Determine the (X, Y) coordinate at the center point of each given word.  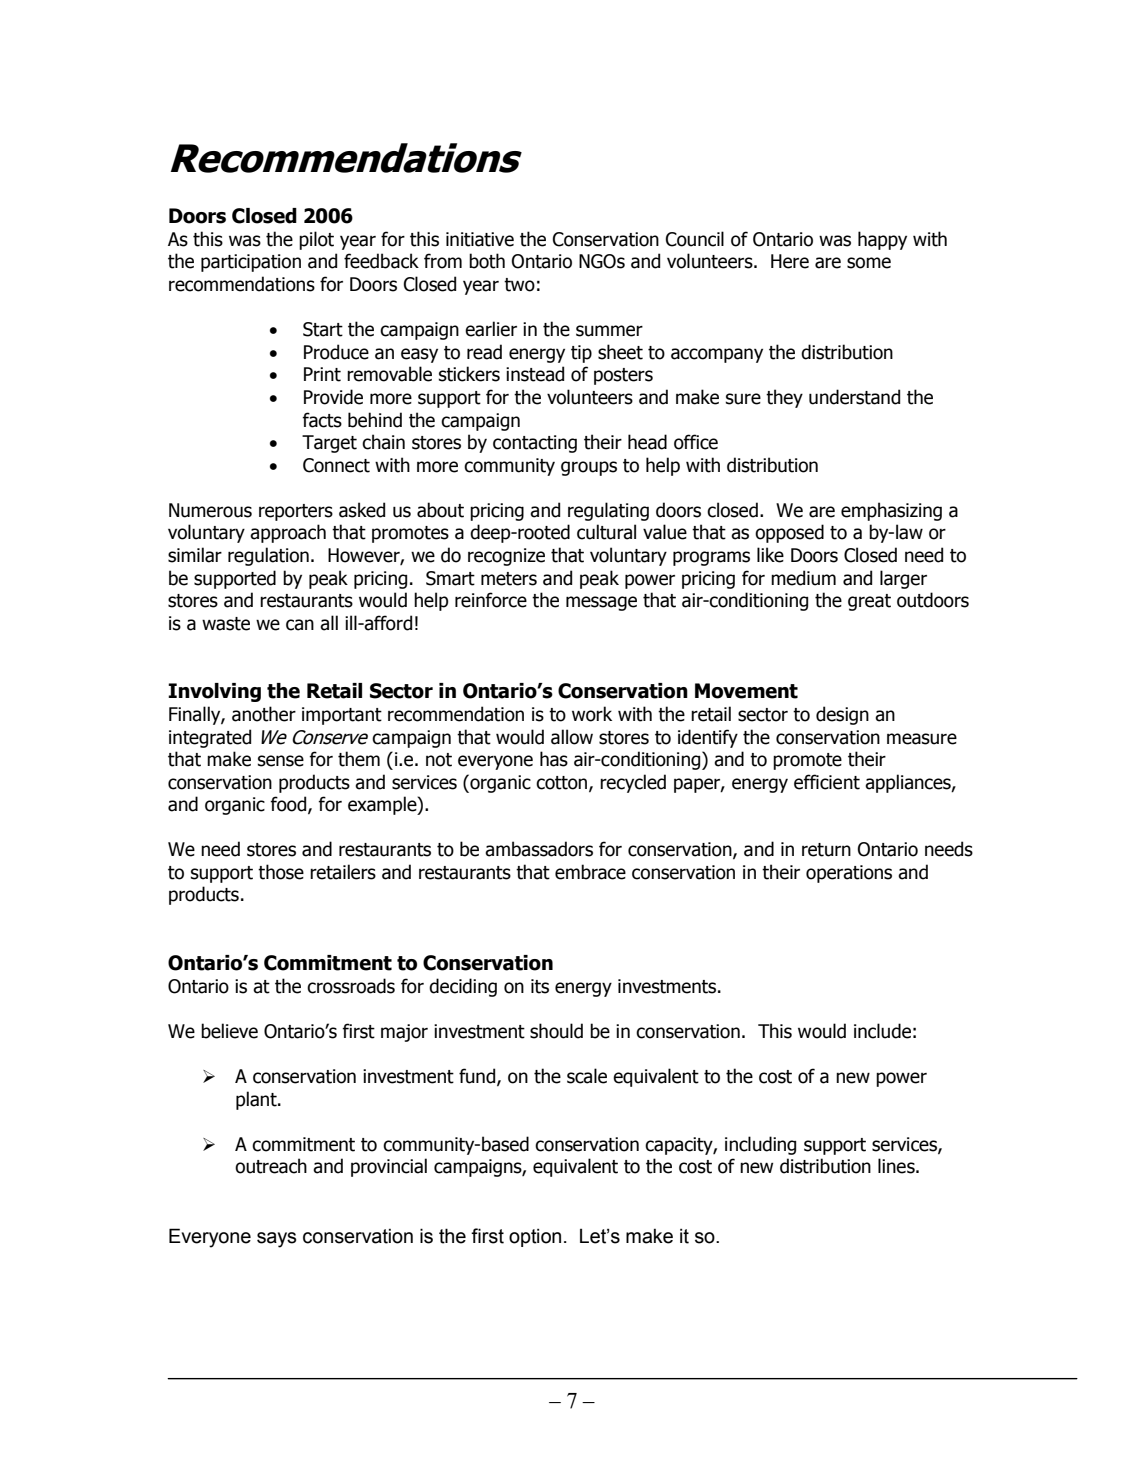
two (519, 285)
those (281, 872)
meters (509, 579)
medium (803, 578)
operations (849, 874)
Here (790, 261)
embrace (590, 872)
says (276, 1240)
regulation (268, 556)
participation (251, 263)
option (535, 1237)
